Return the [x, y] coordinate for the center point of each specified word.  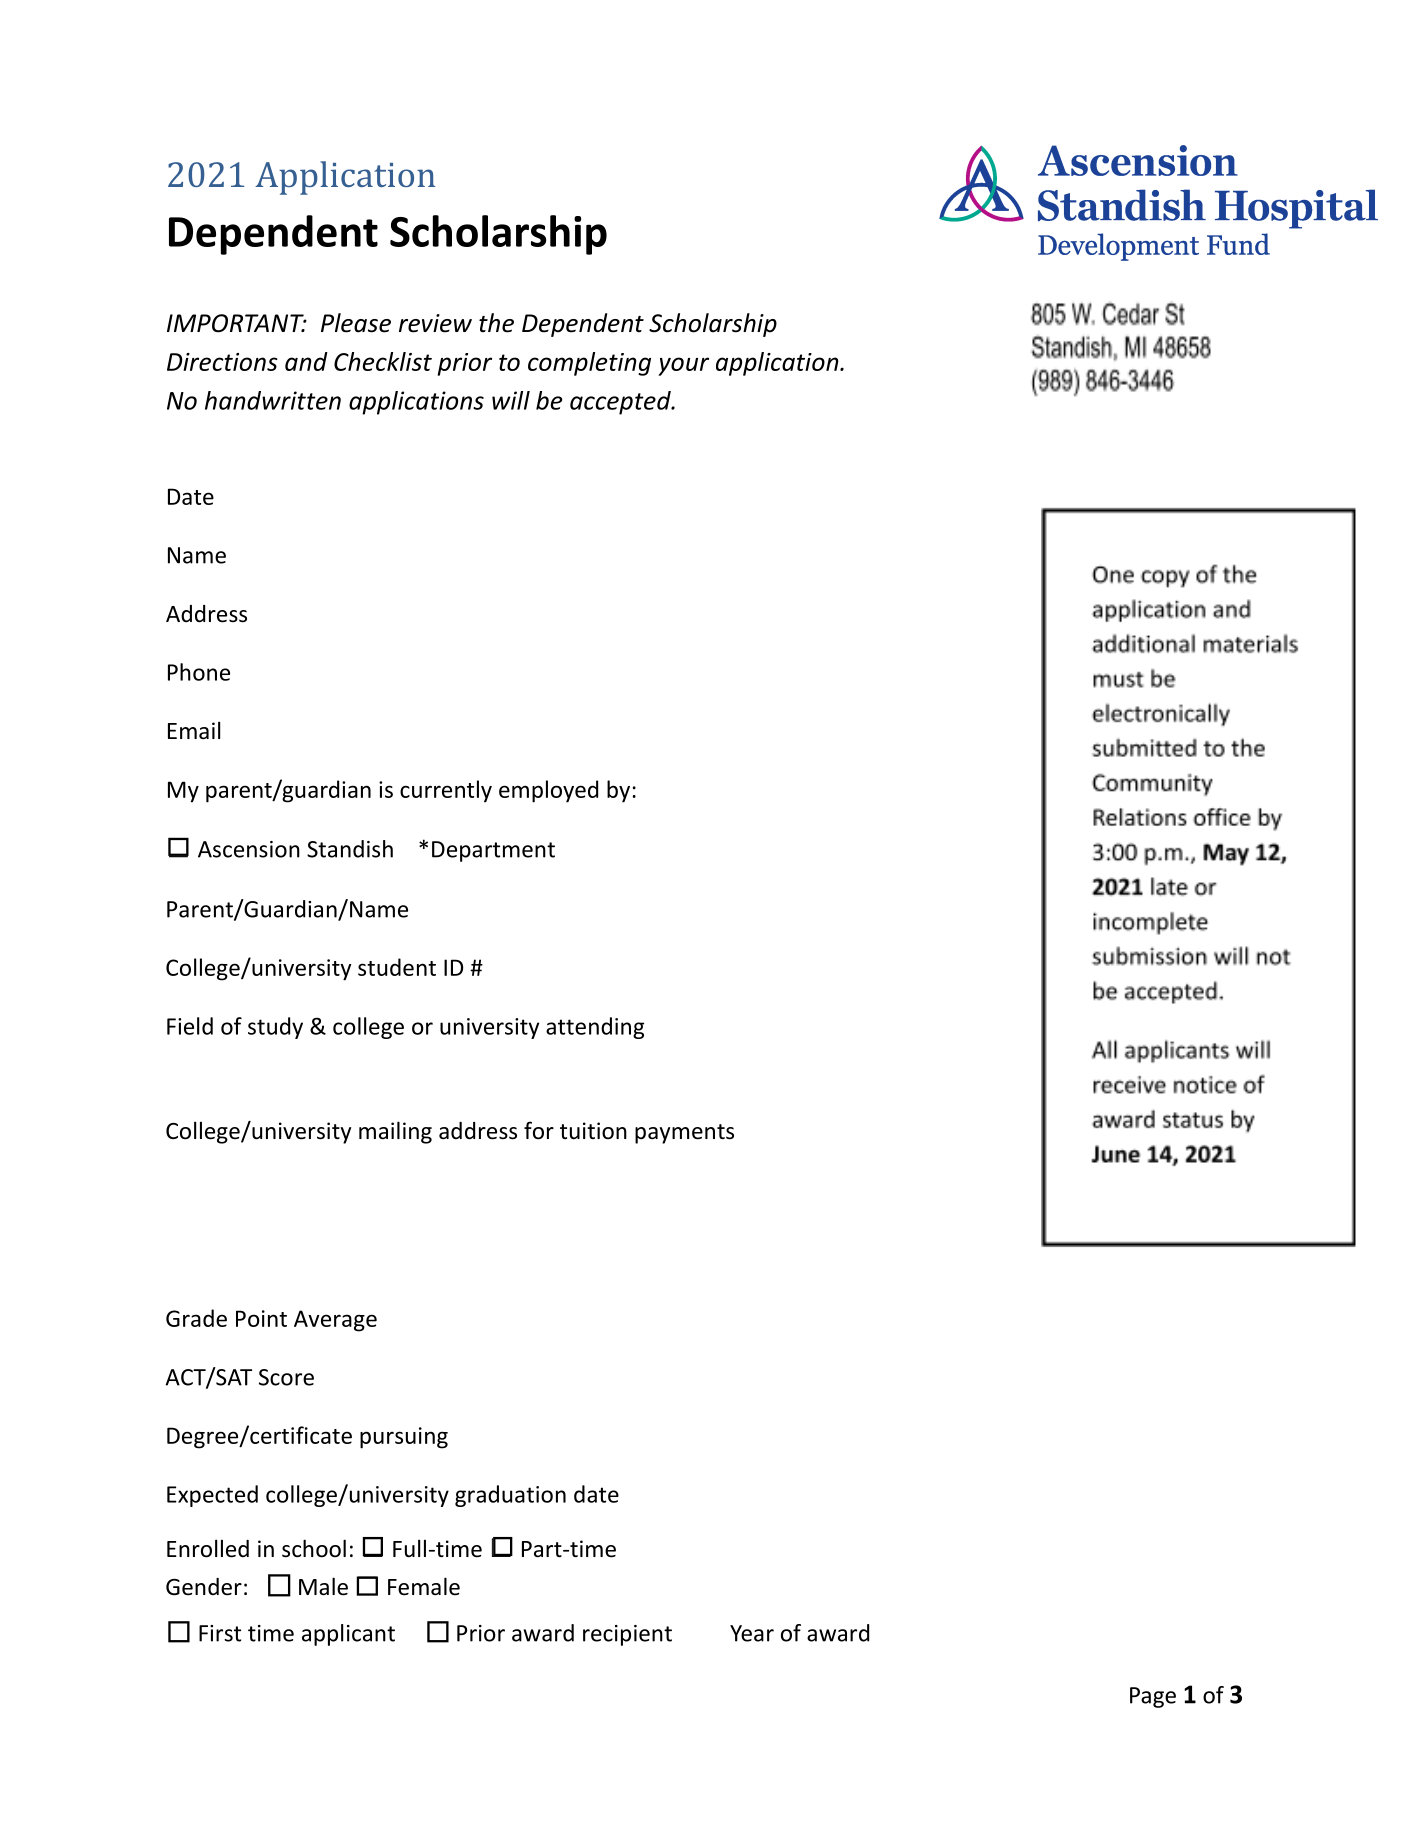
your [683, 366]
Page [1153, 1697]
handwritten [273, 400]
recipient [627, 1635]
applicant [348, 1635]
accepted [621, 403]
